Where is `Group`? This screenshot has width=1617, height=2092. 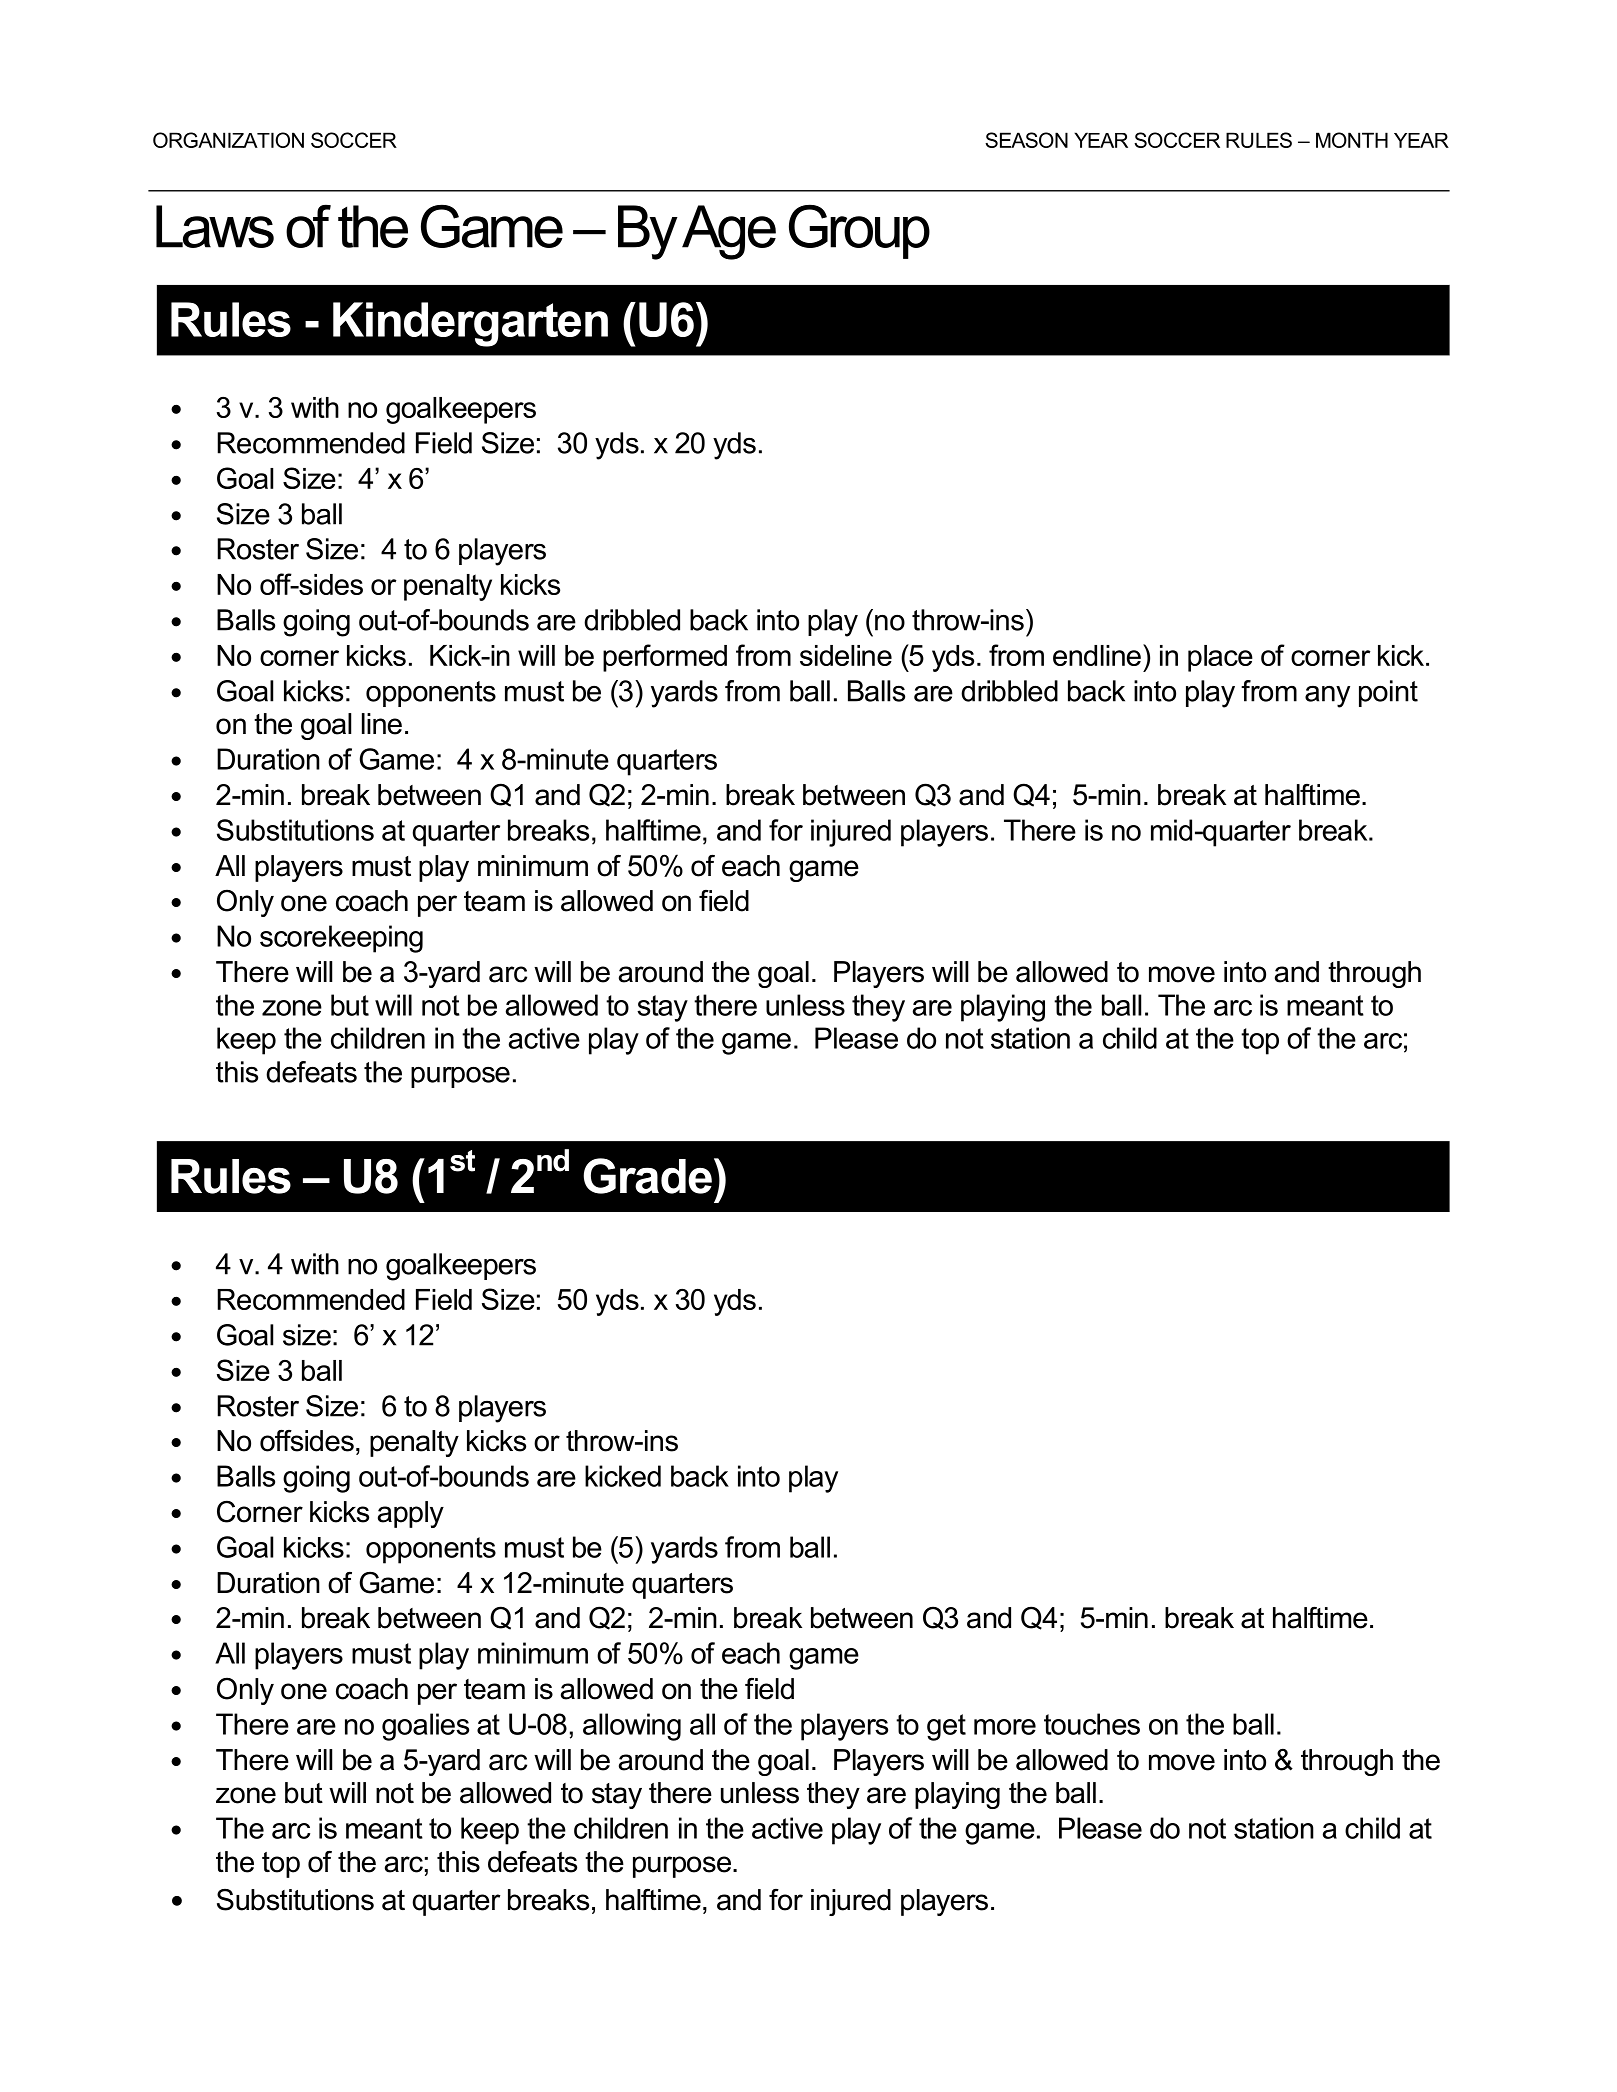 Group is located at coordinates (859, 231).
